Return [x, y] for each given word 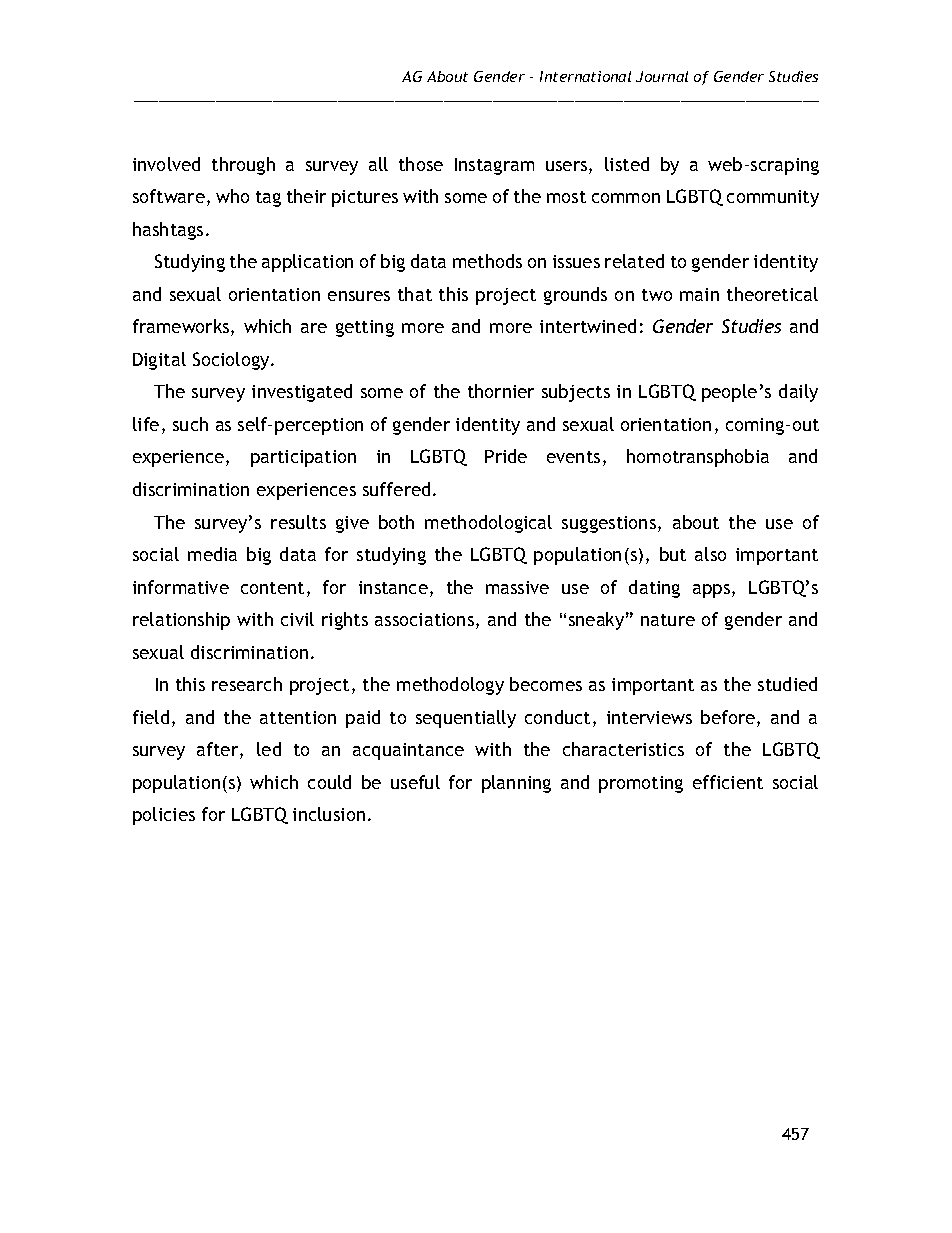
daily [798, 393]
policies [164, 816]
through [243, 166]
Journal [662, 76]
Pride [506, 456]
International [585, 76]
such [190, 424]
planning [516, 784]
